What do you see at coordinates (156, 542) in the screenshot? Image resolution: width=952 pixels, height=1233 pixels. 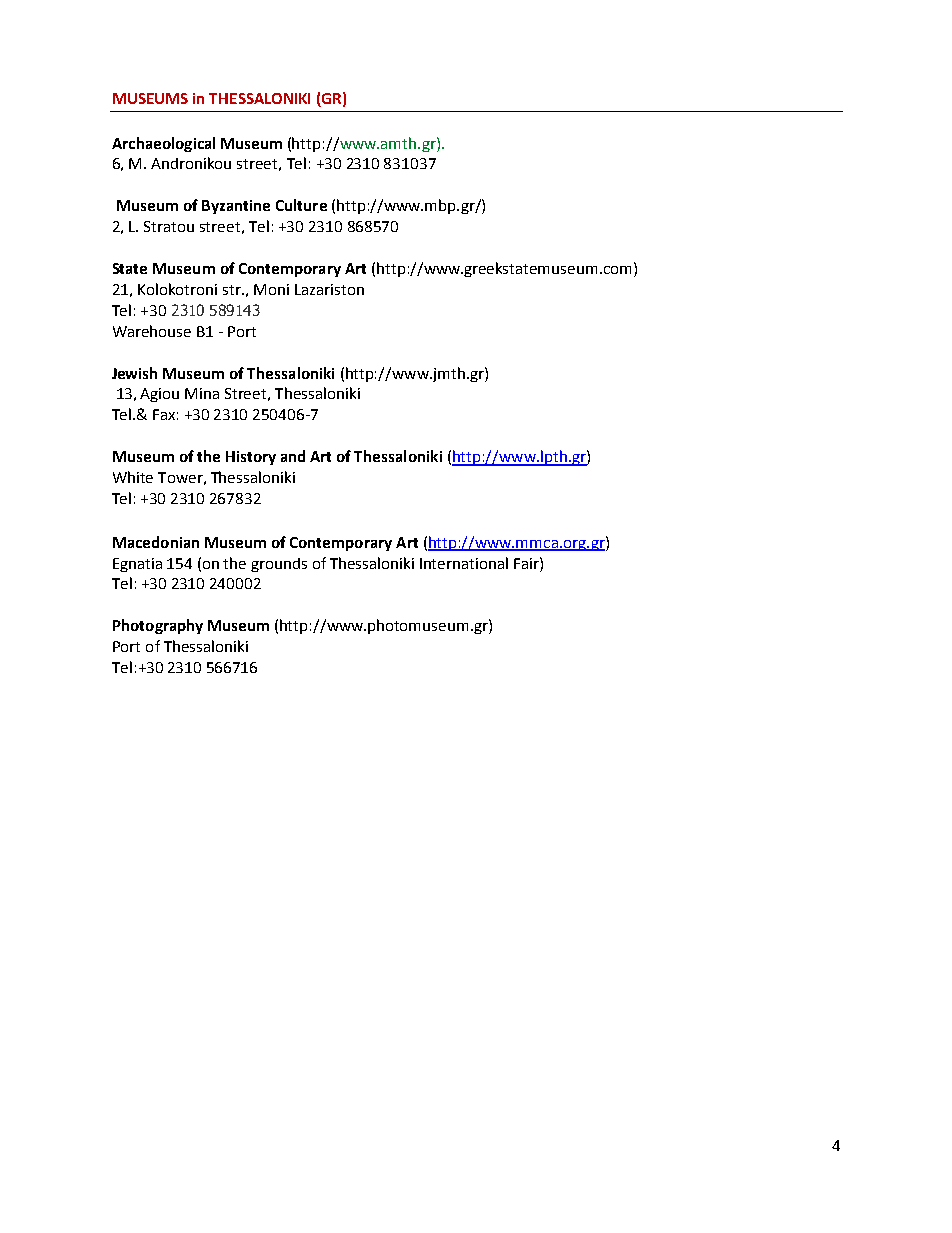 I see `Macedonian` at bounding box center [156, 542].
